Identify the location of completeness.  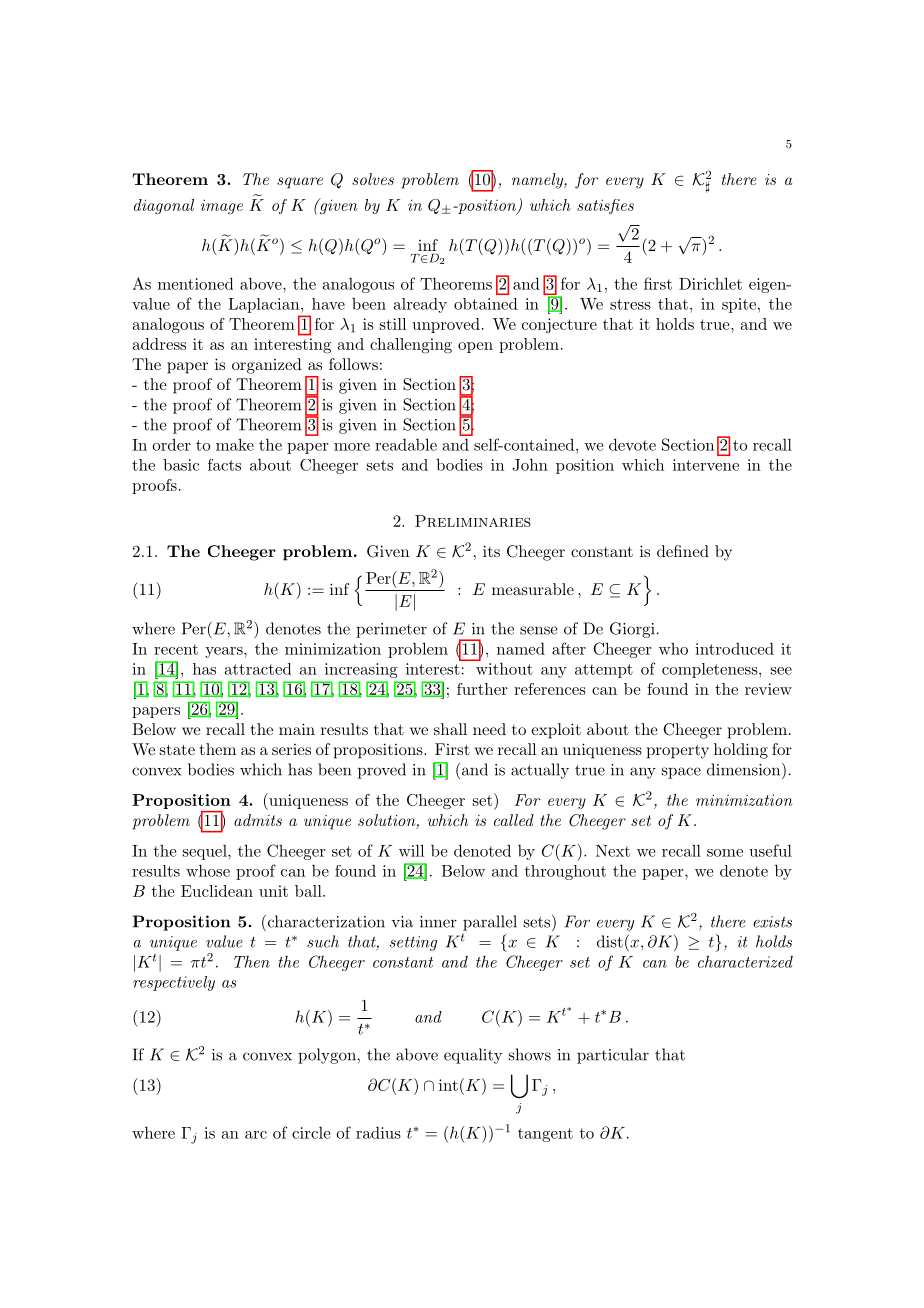
(710, 670).
